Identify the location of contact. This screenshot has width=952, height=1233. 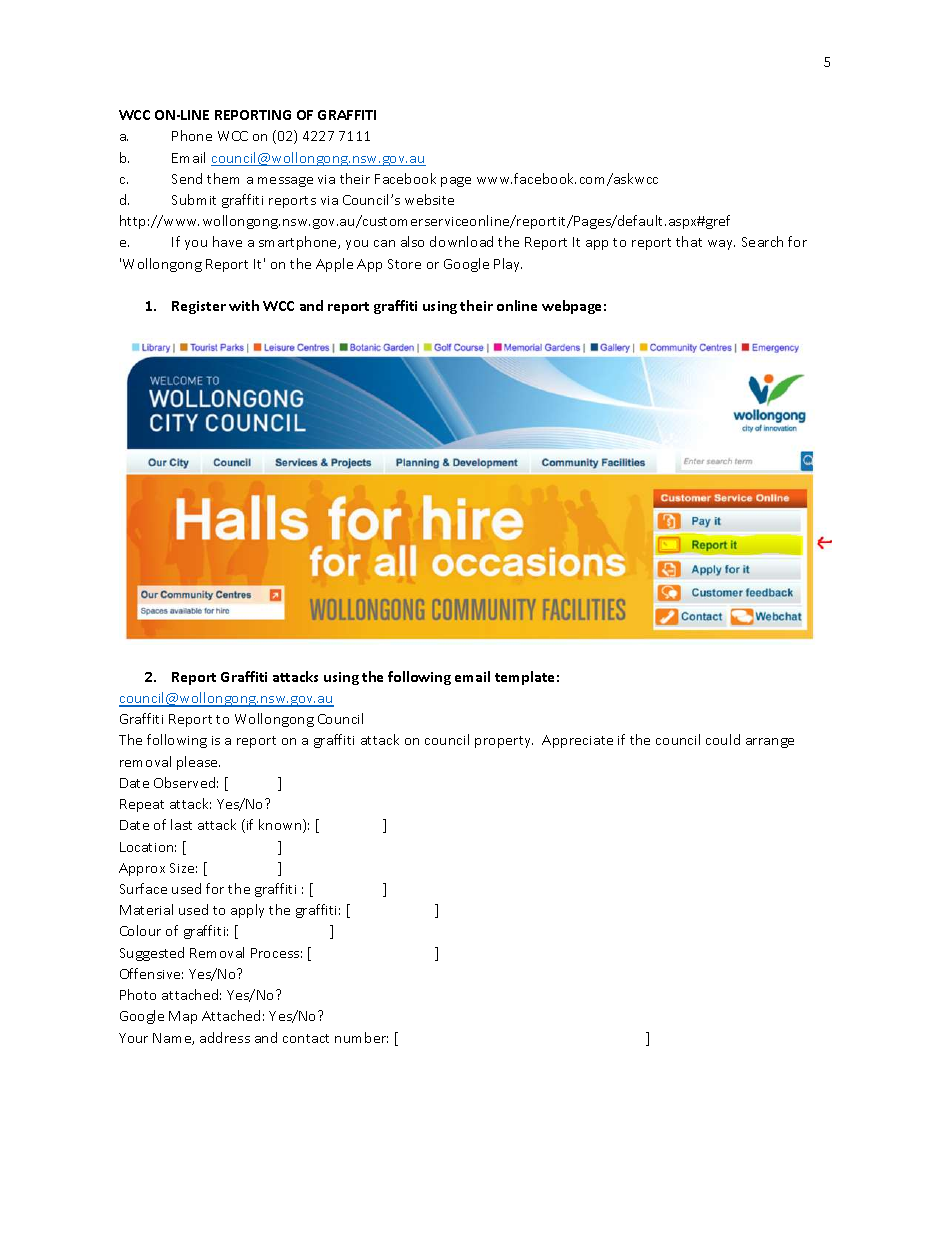
(306, 1038).
